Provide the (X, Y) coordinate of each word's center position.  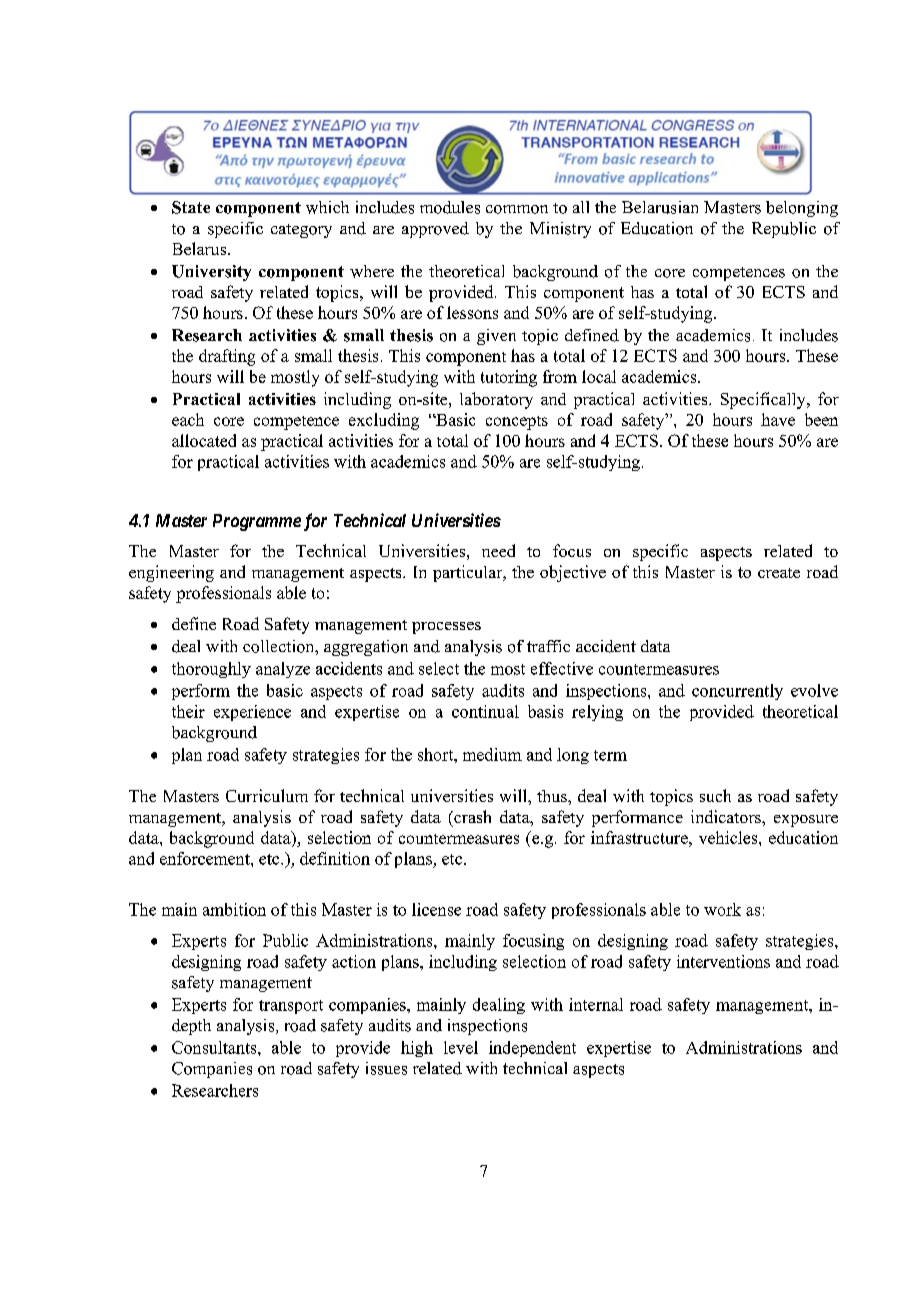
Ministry (560, 230)
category (301, 231)
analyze (283, 670)
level (461, 1047)
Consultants (215, 1047)
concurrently (737, 692)
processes (446, 628)
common (517, 209)
